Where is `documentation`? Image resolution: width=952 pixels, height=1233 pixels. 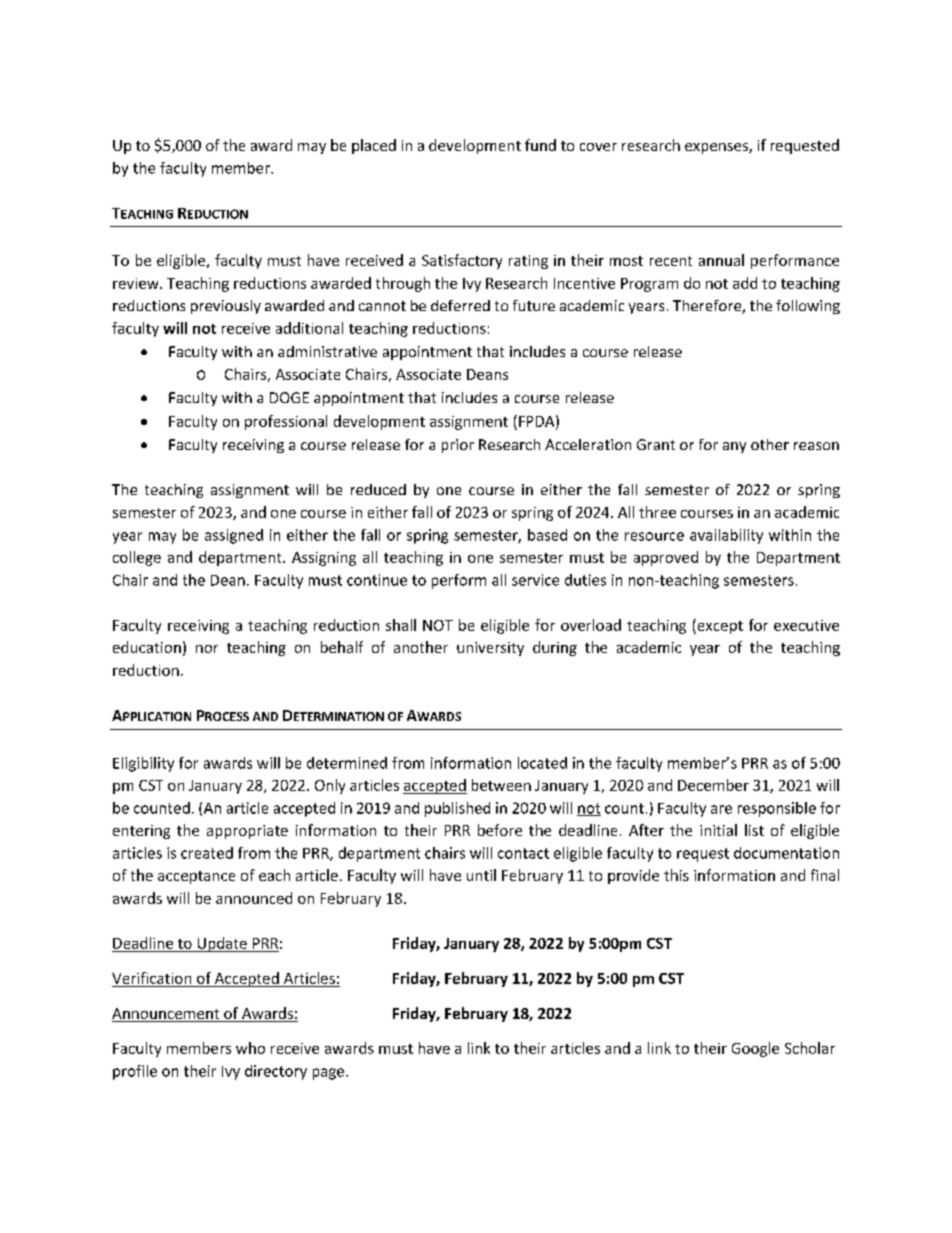
documentation is located at coordinates (786, 853).
